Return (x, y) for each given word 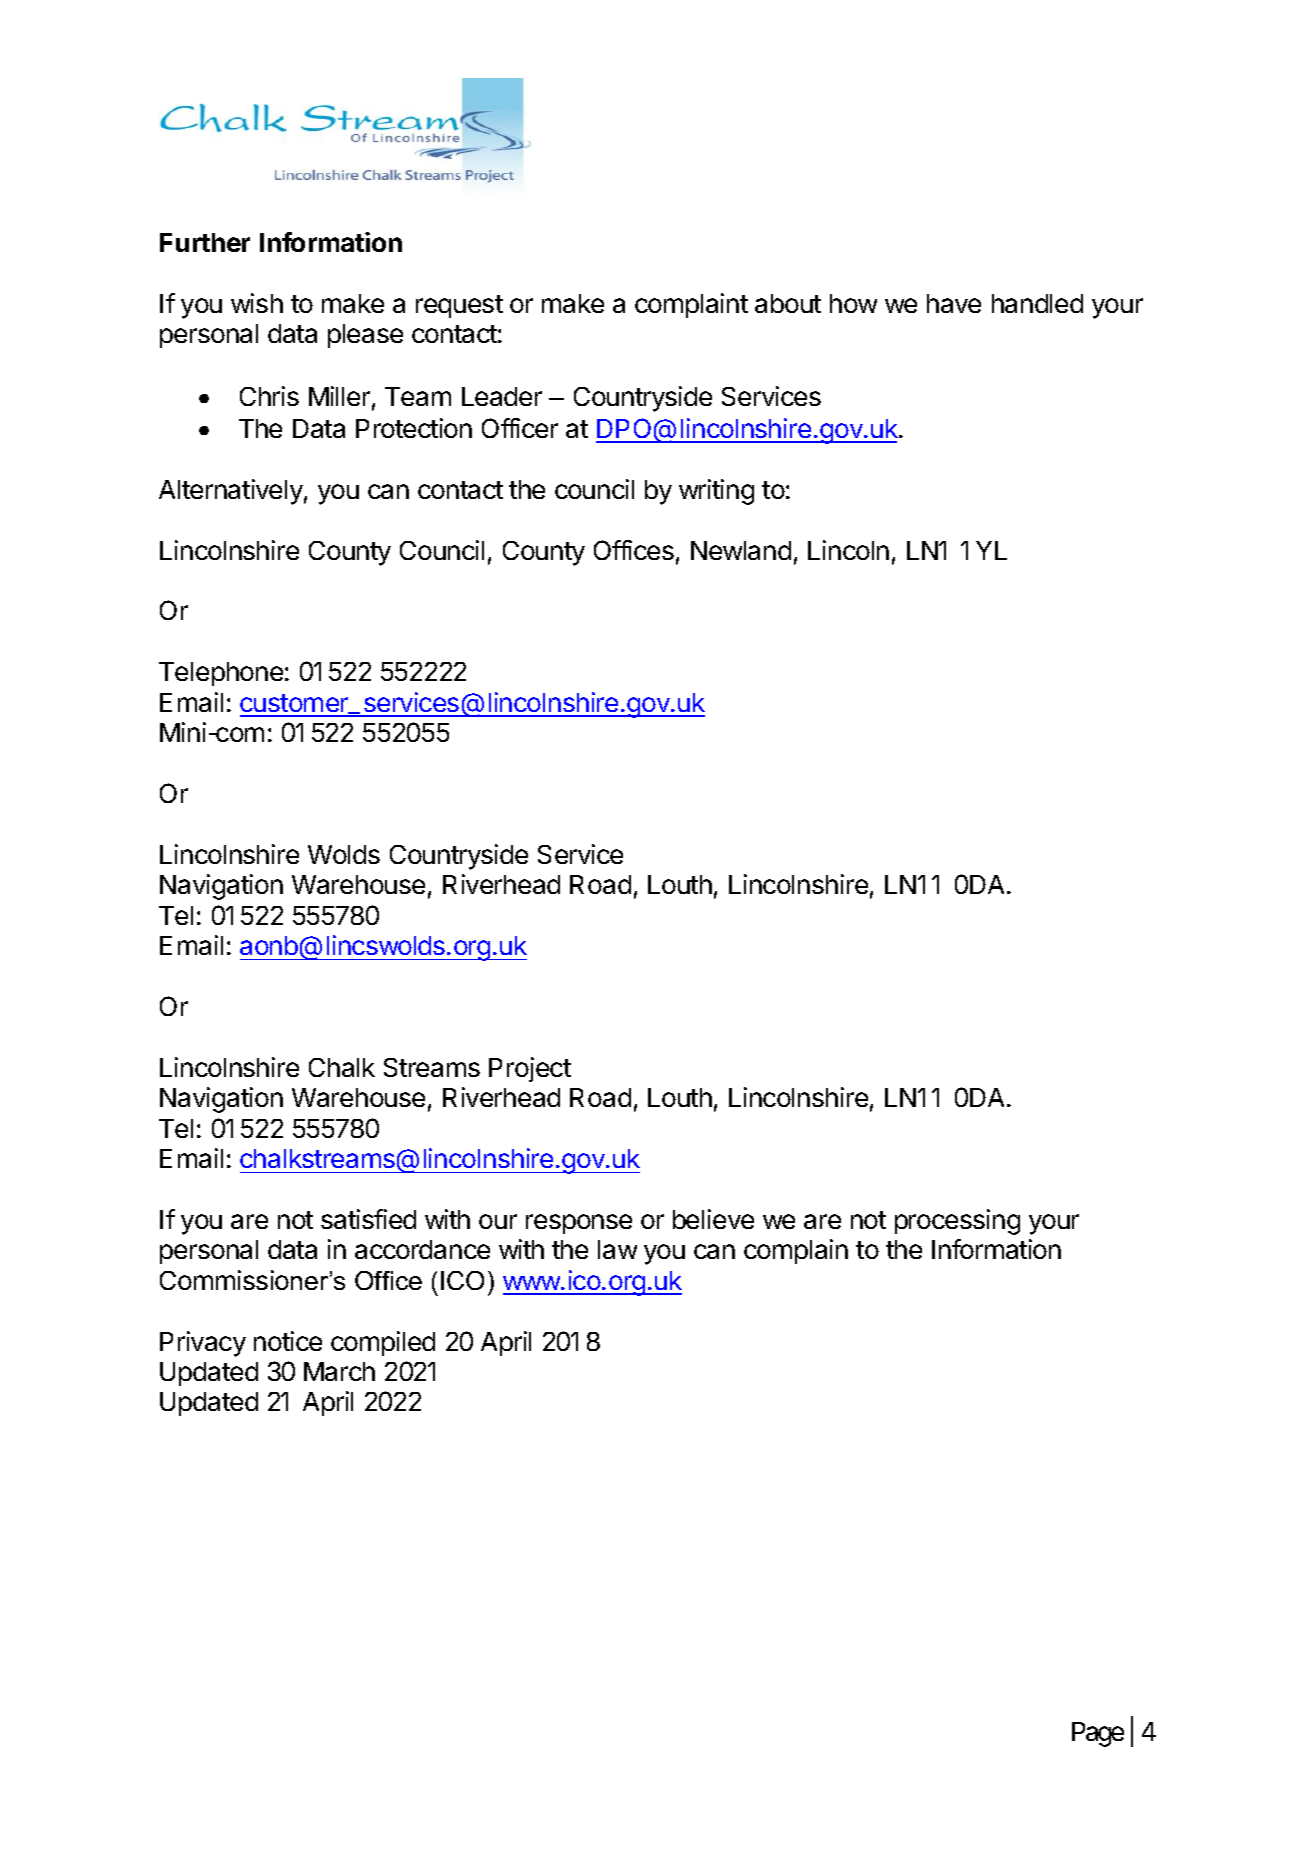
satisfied (368, 1219)
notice (288, 1341)
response (579, 1224)
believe (713, 1219)
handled (1037, 303)
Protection (414, 428)
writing (716, 492)
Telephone (221, 674)
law (617, 1249)
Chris (269, 396)
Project (530, 1069)
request (459, 306)
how (853, 303)
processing (957, 1222)
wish (257, 303)
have (954, 303)
